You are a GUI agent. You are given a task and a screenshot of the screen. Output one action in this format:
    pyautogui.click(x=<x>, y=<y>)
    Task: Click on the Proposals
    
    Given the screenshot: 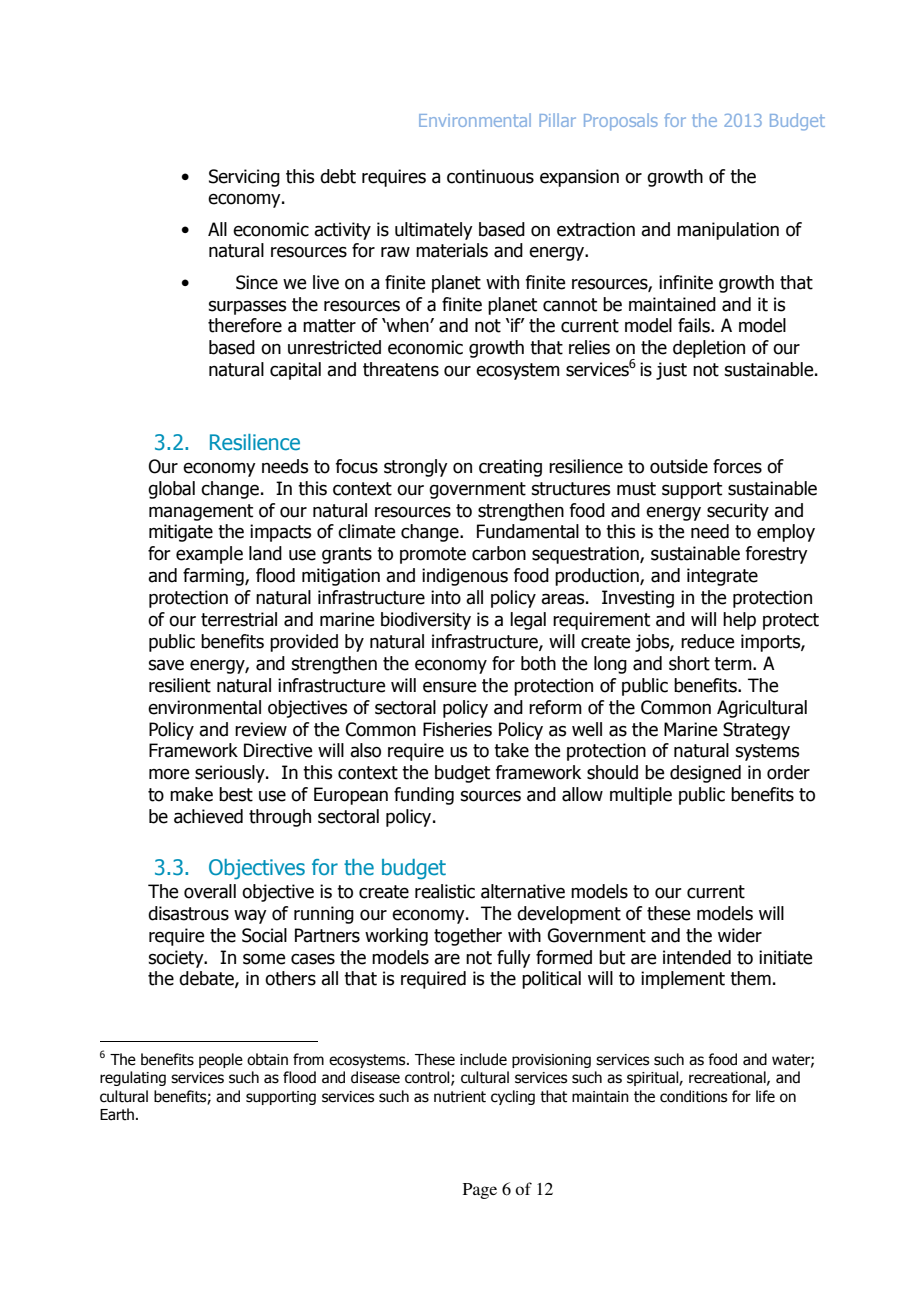 What is the action you would take?
    pyautogui.click(x=621, y=122)
